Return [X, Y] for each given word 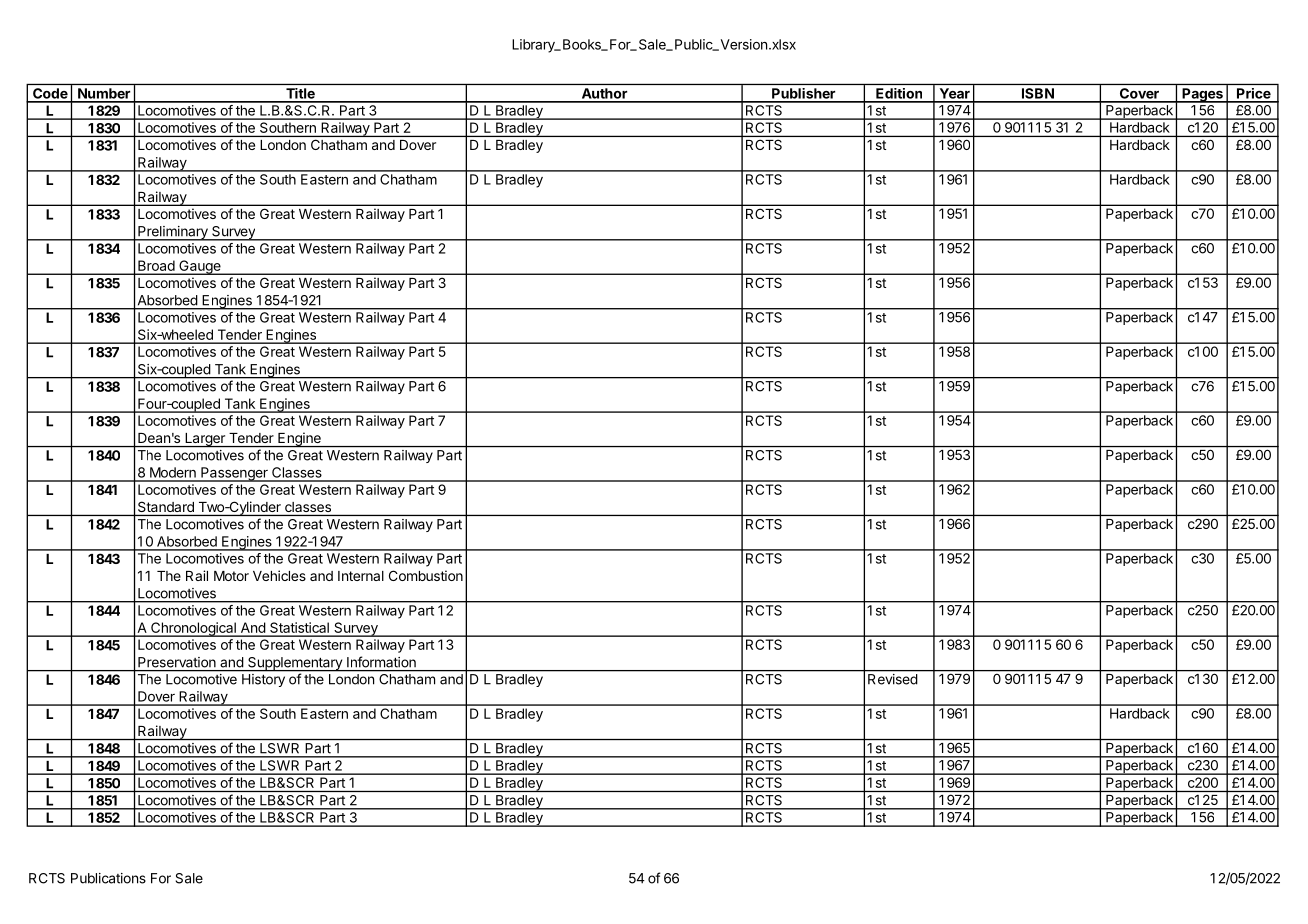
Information [381, 662]
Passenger [234, 474]
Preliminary [173, 233]
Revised [892, 679]
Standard [164, 508]
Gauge [200, 267]
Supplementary [295, 664]
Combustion [426, 575]
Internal [361, 576]
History [263, 680]
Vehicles [279, 575]
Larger [205, 440]
